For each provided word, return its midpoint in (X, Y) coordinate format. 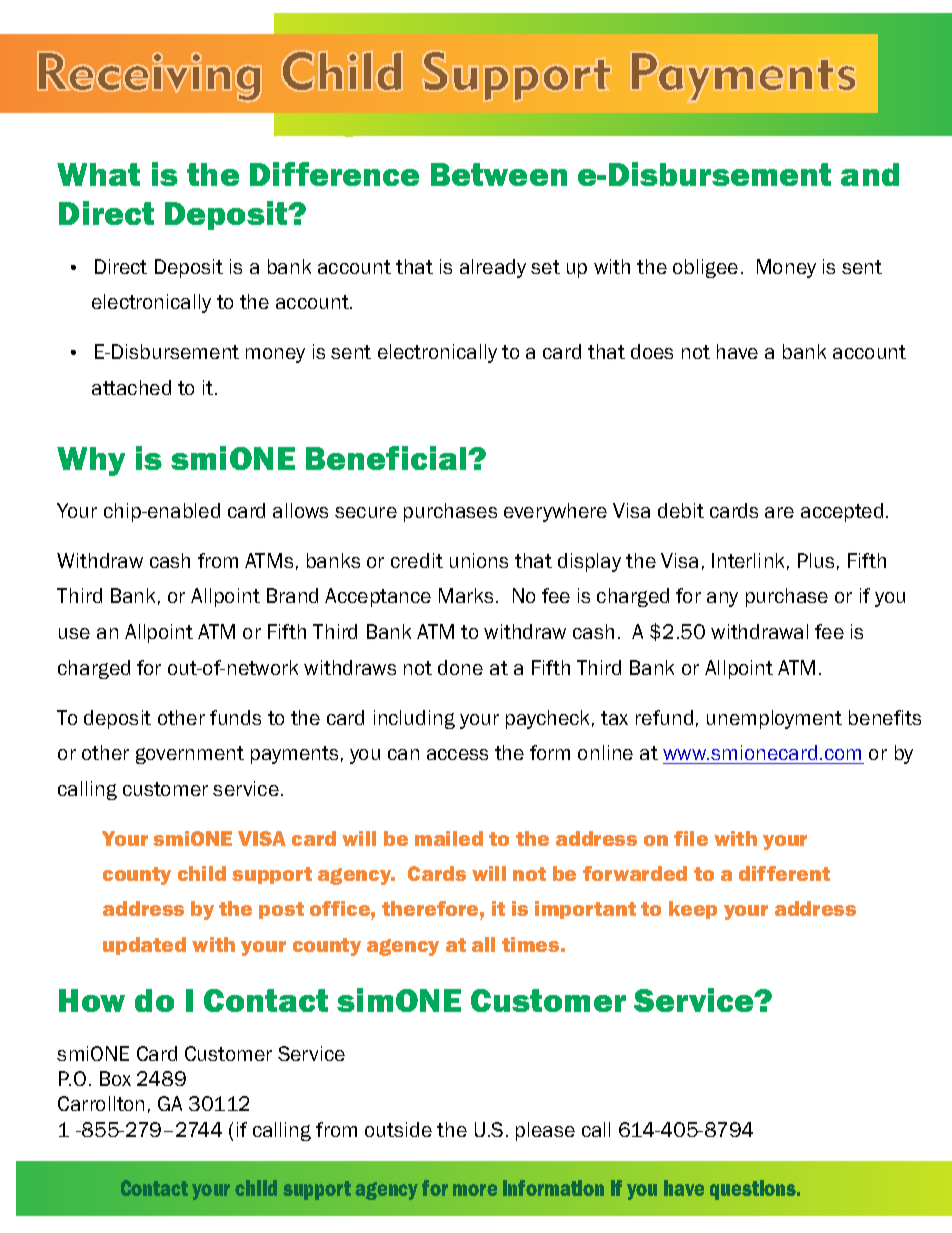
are (779, 512)
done (460, 667)
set (545, 267)
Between (499, 174)
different (784, 873)
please (545, 1131)
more (475, 1190)
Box (115, 1078)
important (585, 910)
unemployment (774, 719)
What (98, 174)
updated (144, 946)
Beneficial (387, 458)
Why (91, 461)
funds (235, 717)
